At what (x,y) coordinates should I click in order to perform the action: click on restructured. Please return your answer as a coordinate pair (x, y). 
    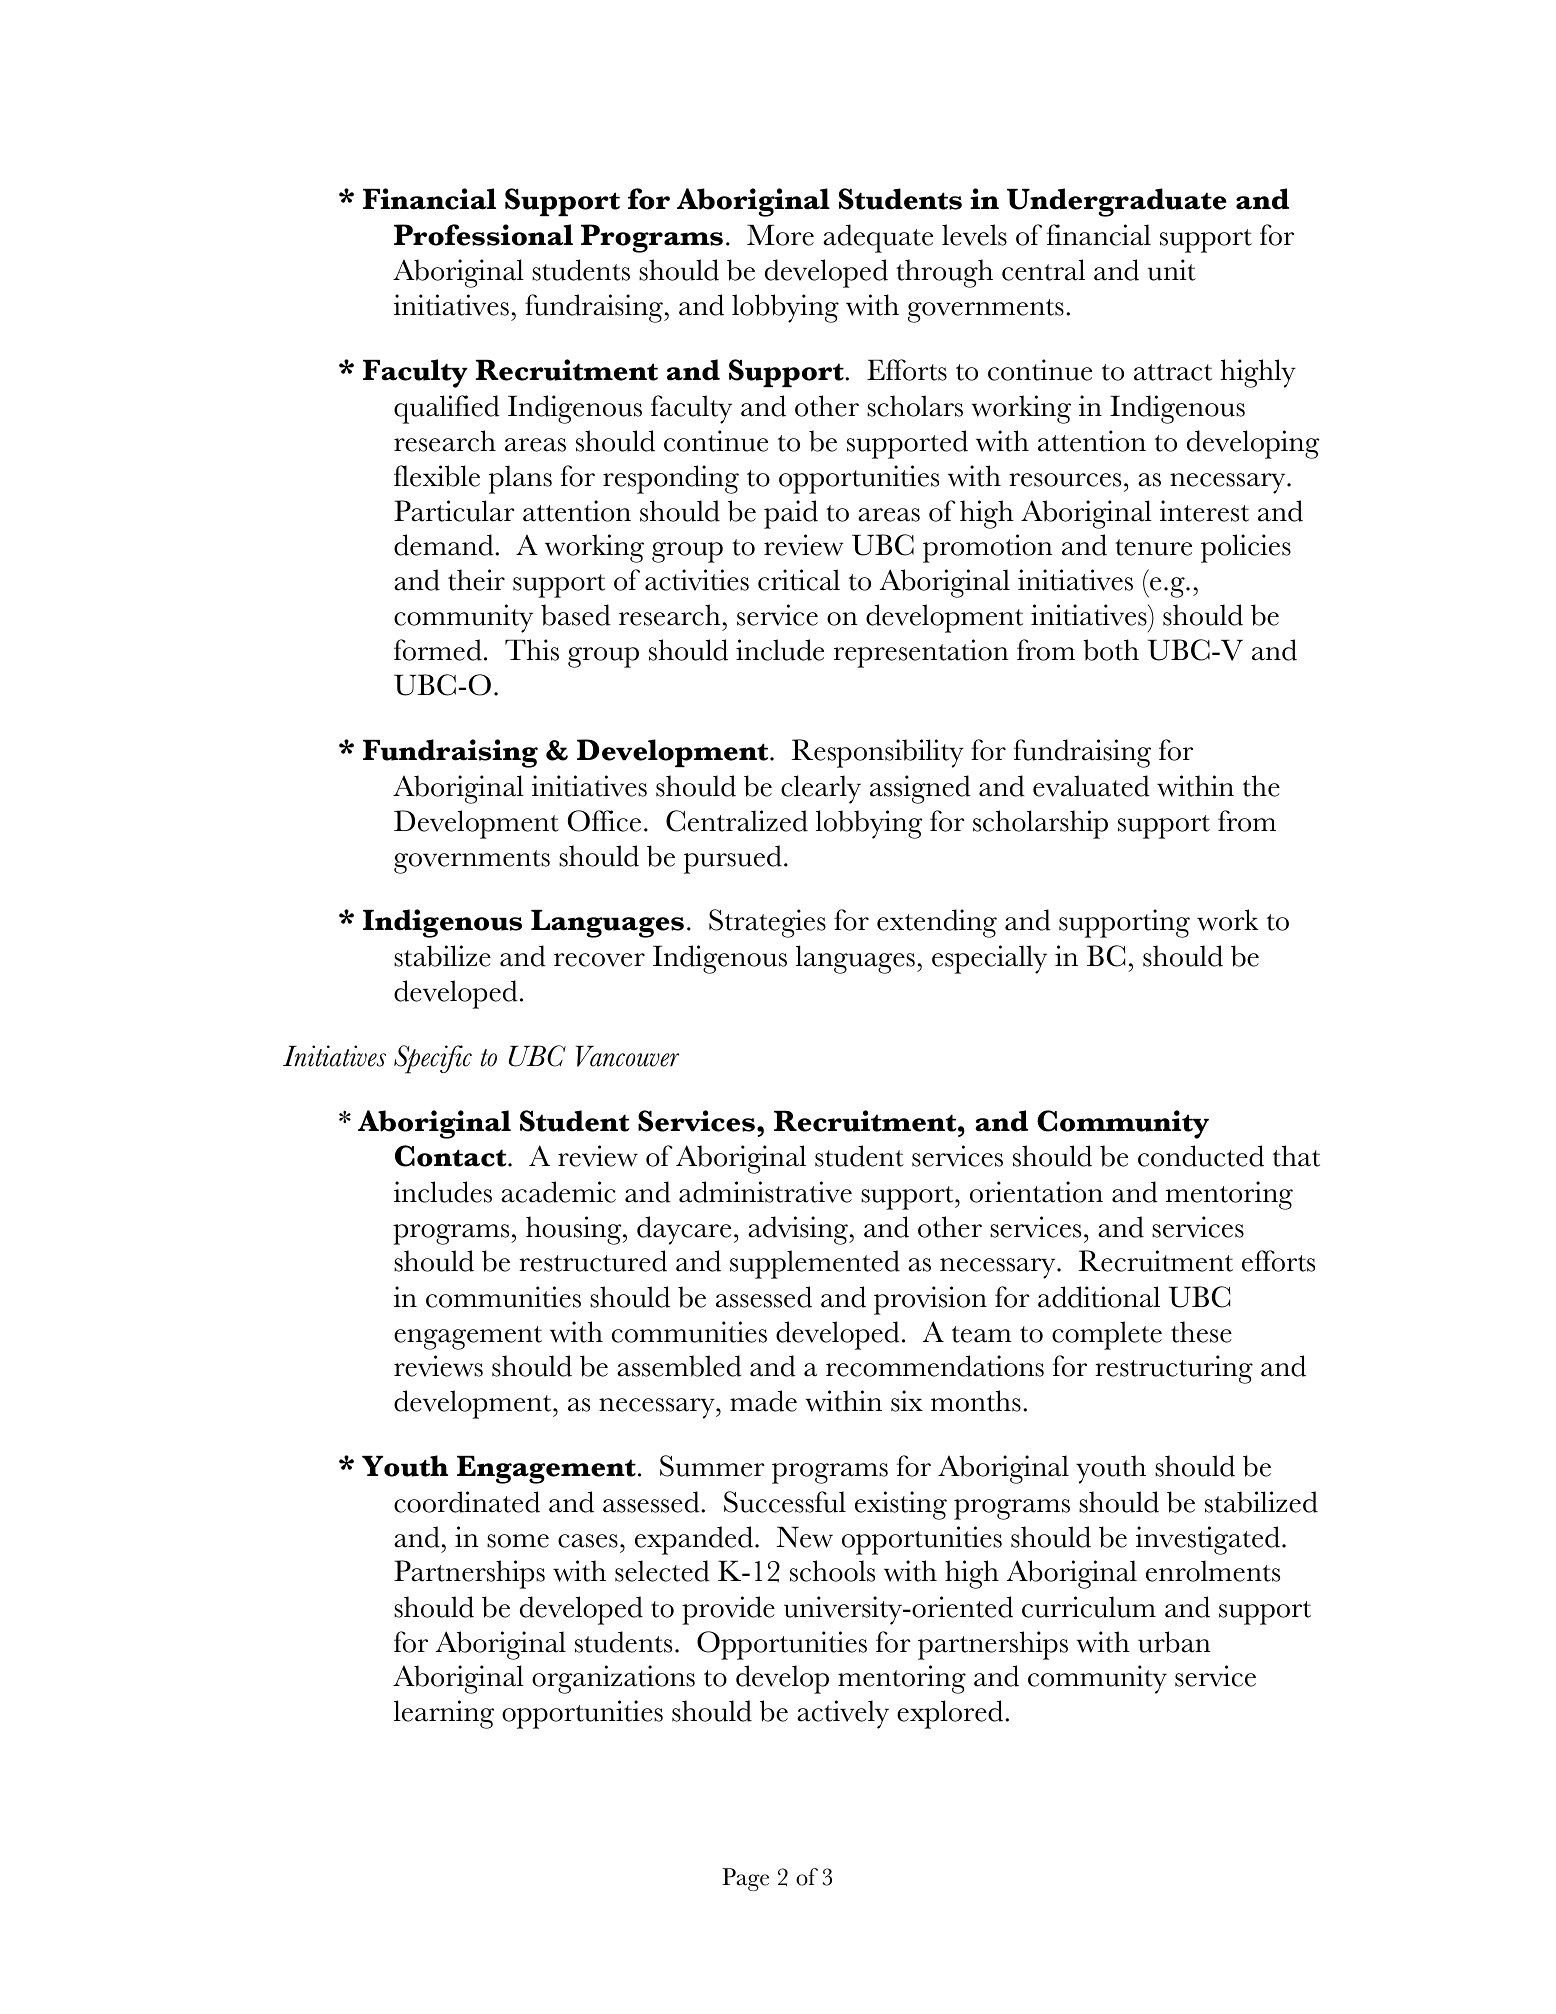
    Looking at the image, I should click on (593, 1261).
